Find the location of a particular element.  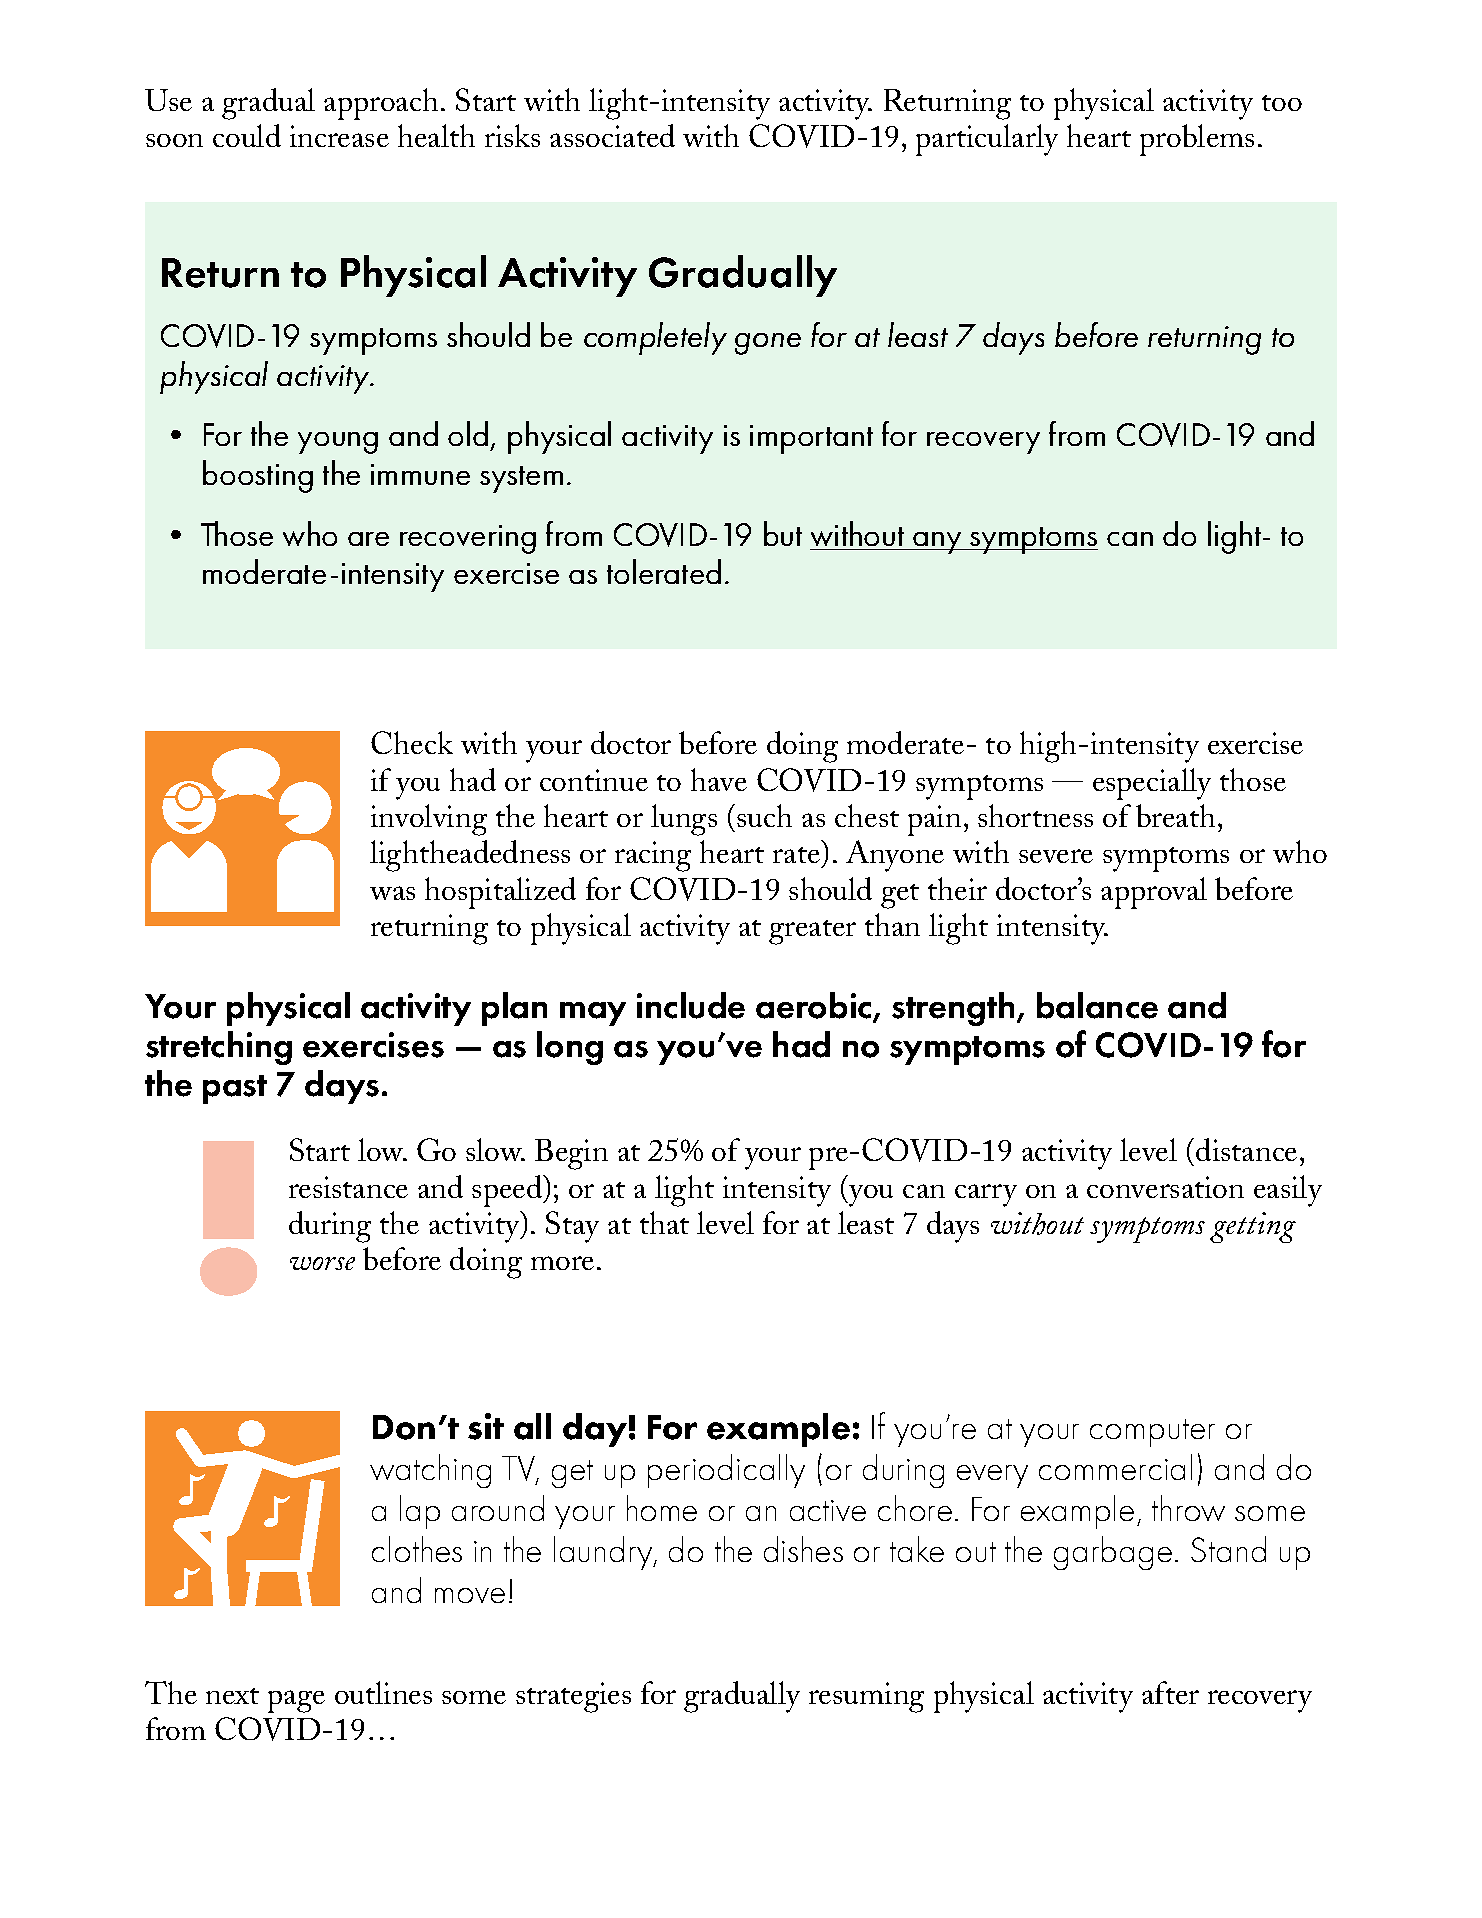

after is located at coordinates (1170, 1692).
